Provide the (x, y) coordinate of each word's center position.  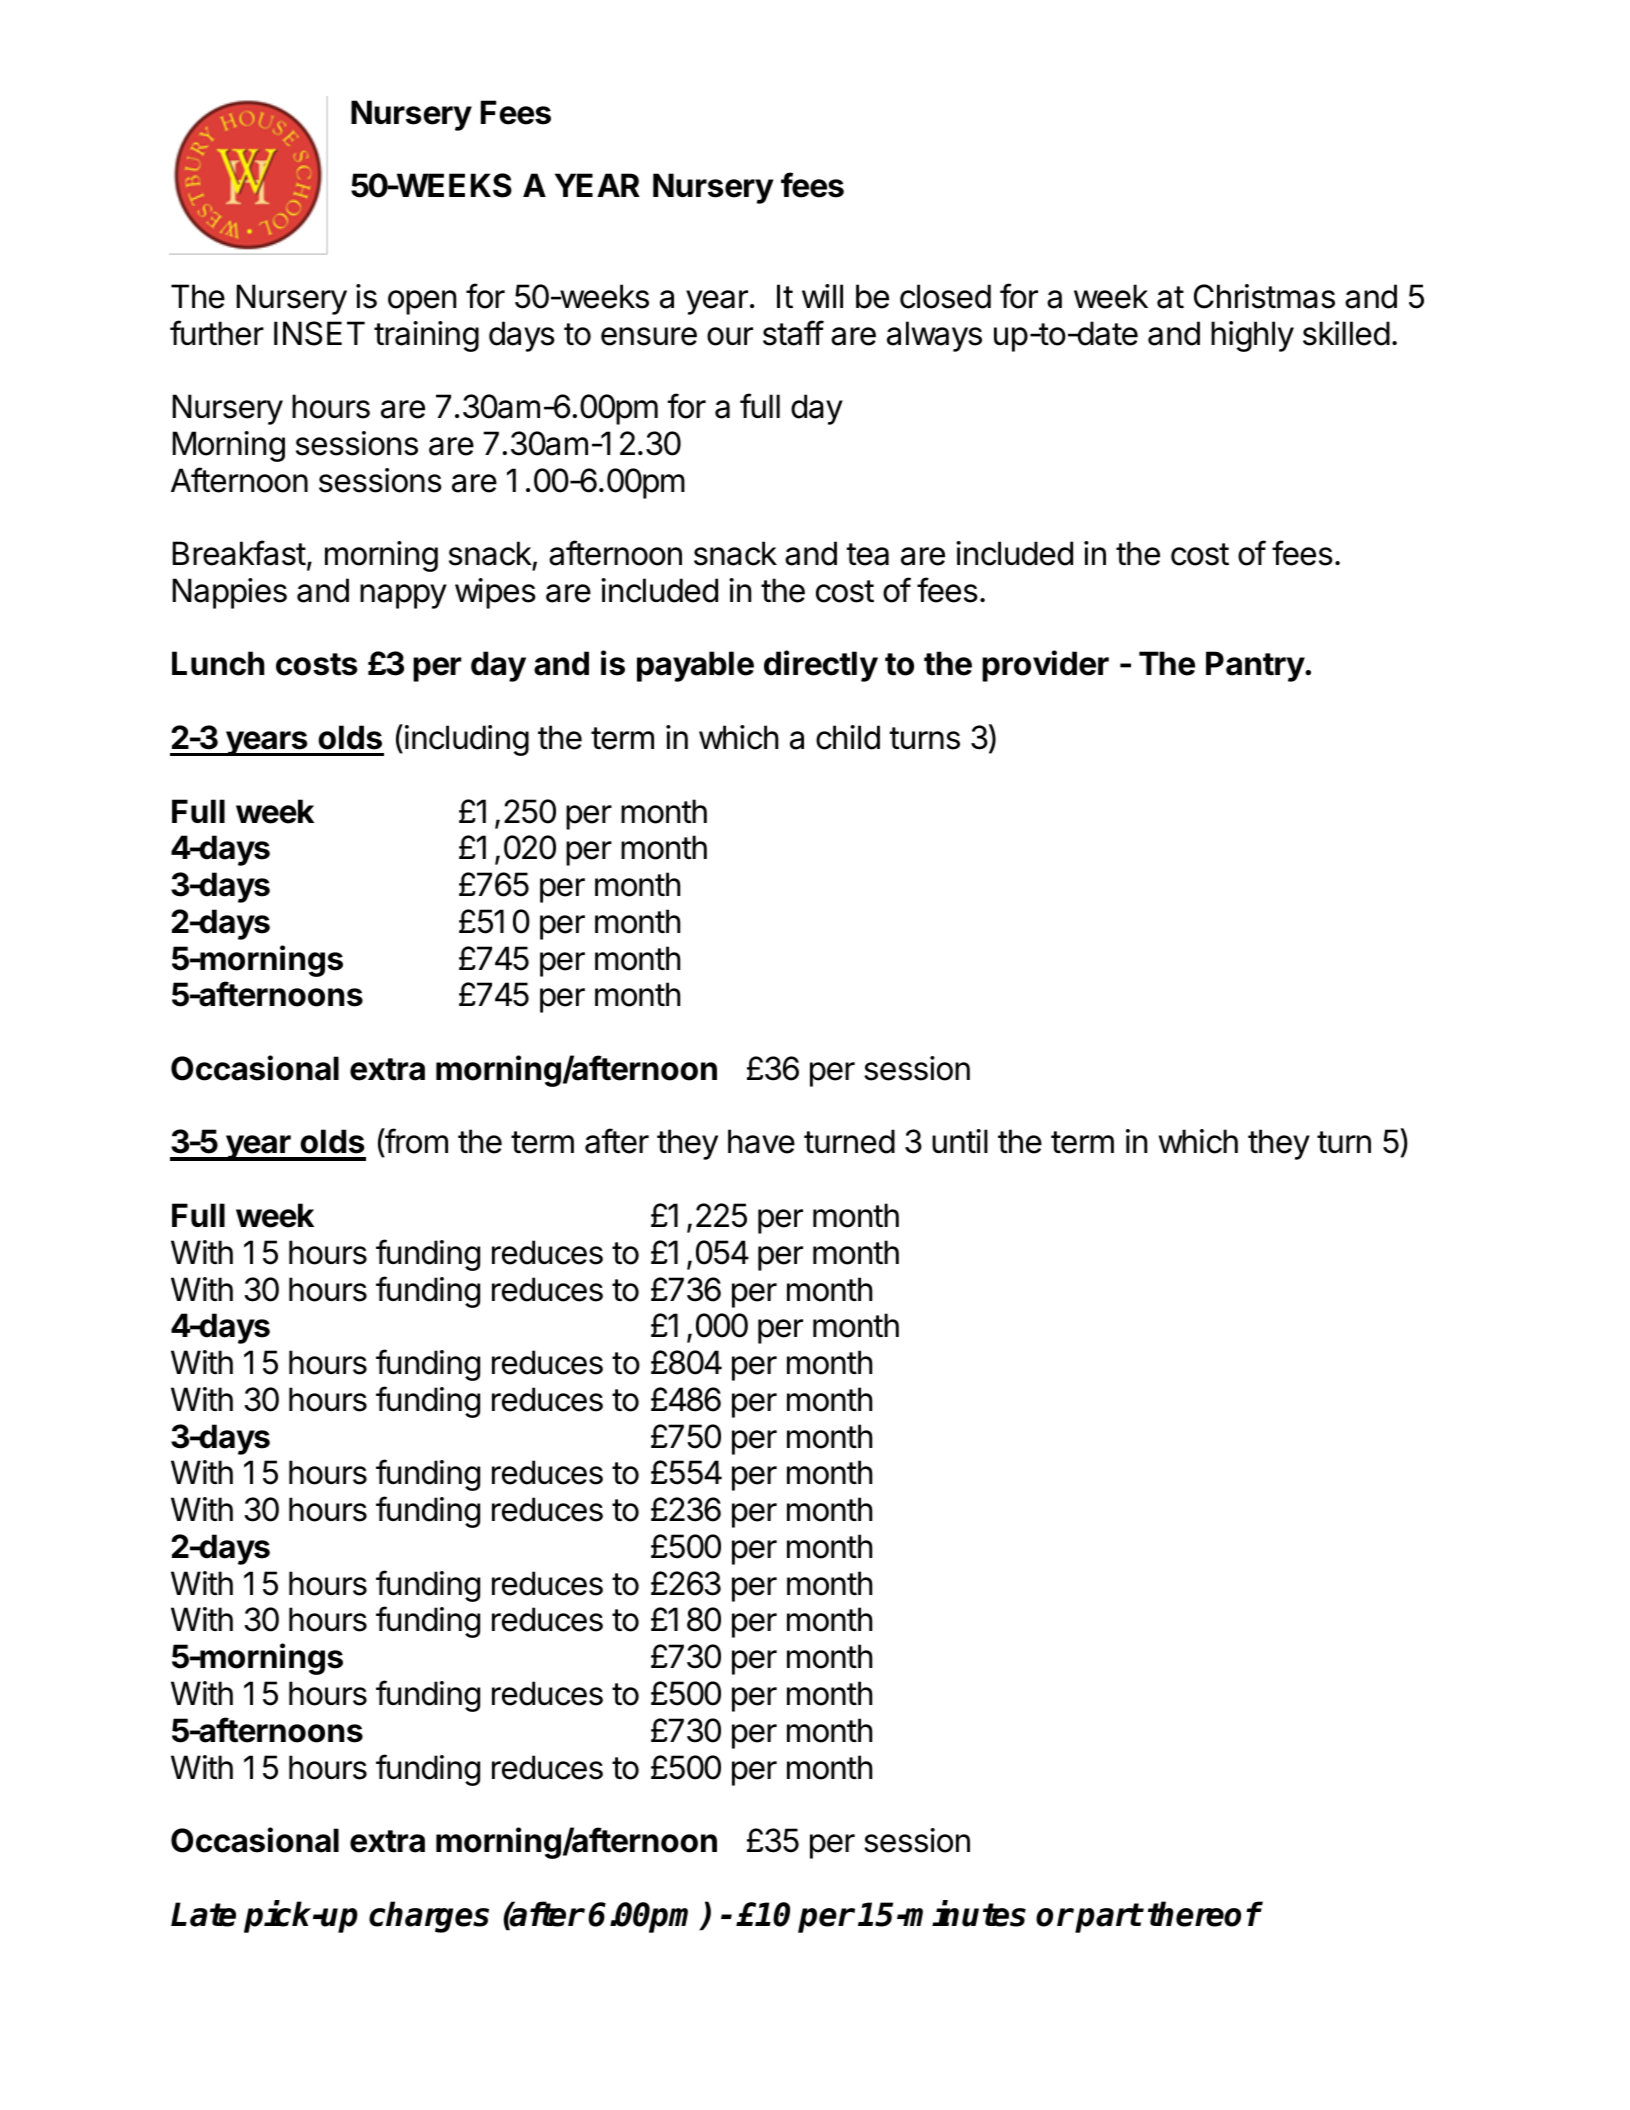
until (960, 1141)
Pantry (1256, 666)
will (822, 296)
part (1108, 1918)
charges (429, 1917)
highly (1252, 336)
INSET (319, 333)
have (761, 1141)
